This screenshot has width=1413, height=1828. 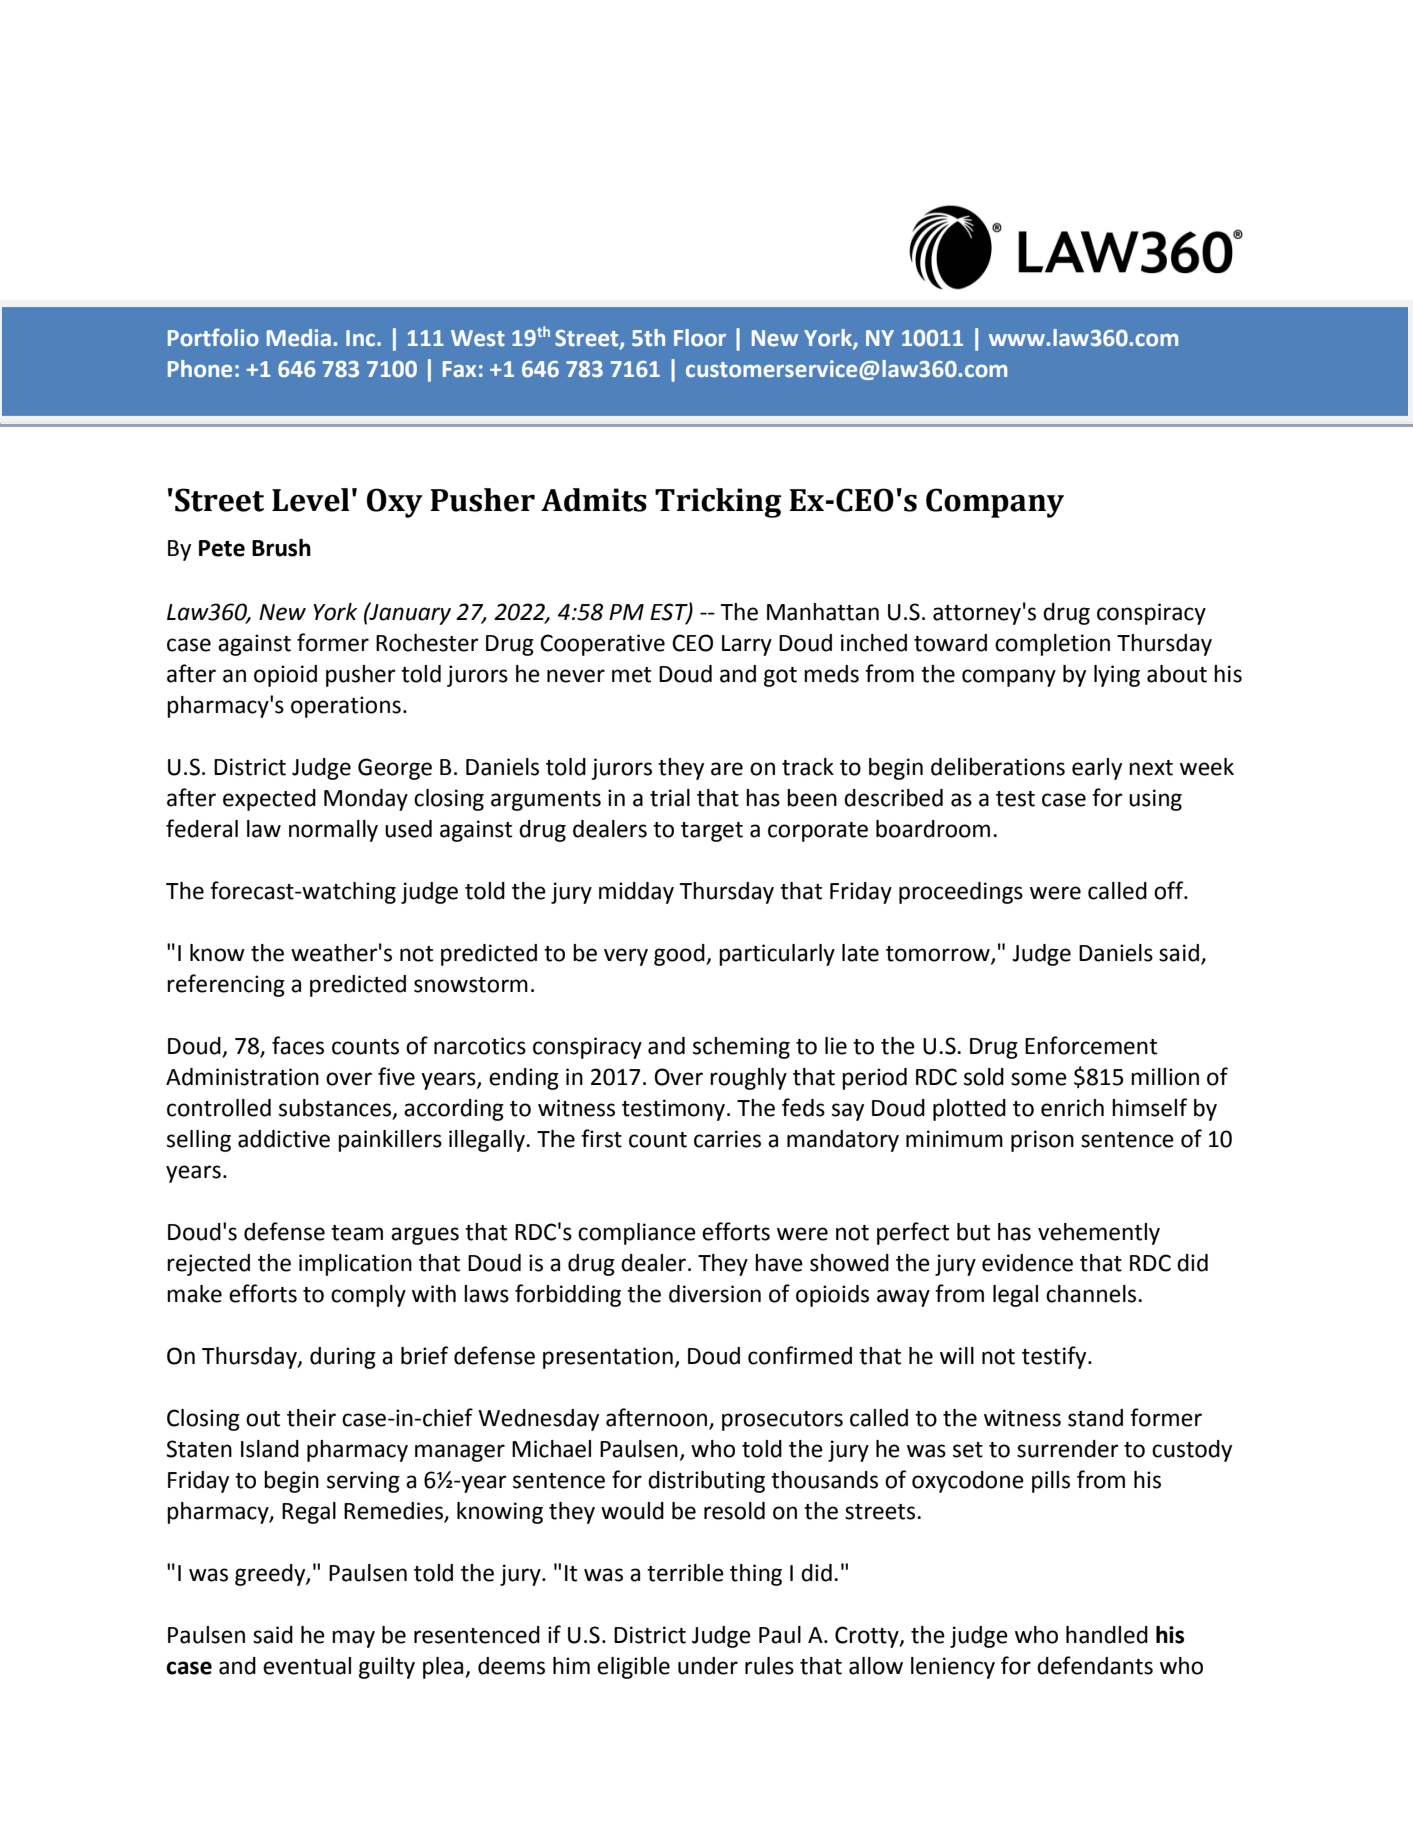 What do you see at coordinates (700, 338) in the screenshot?
I see `Floor` at bounding box center [700, 338].
